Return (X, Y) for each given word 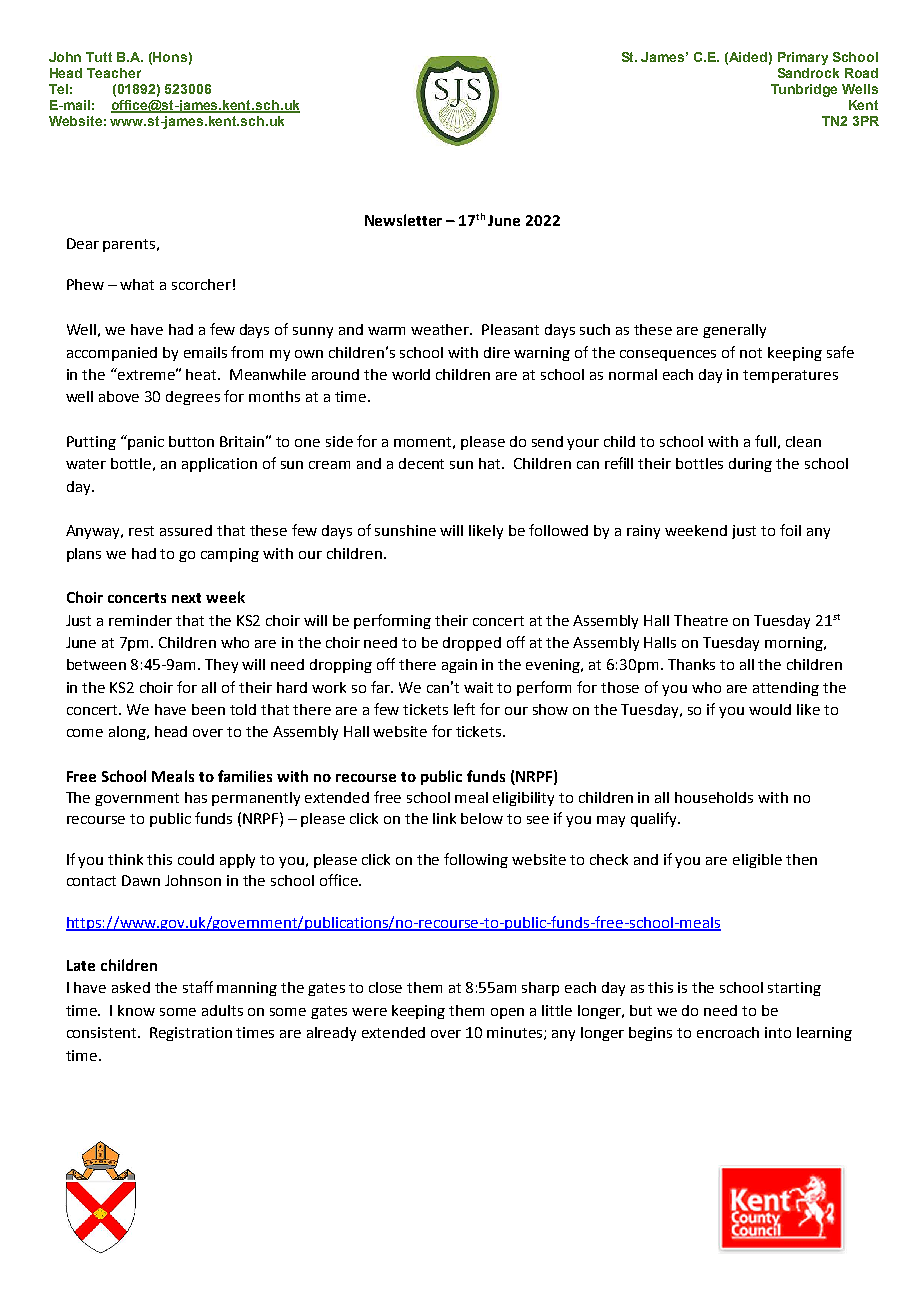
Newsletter (403, 220)
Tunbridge (804, 90)
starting (794, 989)
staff (198, 987)
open (507, 1013)
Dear (83, 243)
